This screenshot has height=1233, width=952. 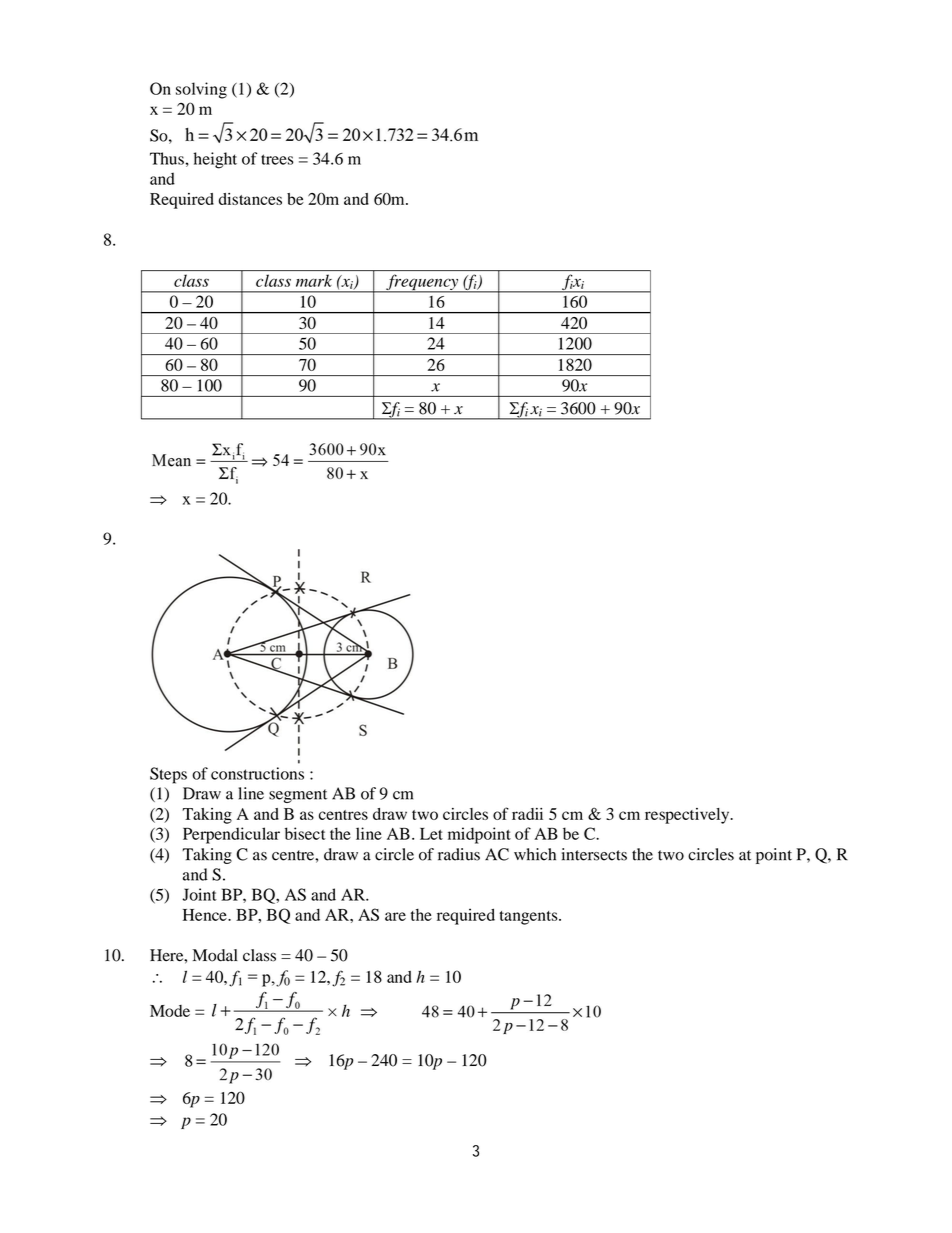 What do you see at coordinates (431, 834) in the screenshot?
I see `Let` at bounding box center [431, 834].
